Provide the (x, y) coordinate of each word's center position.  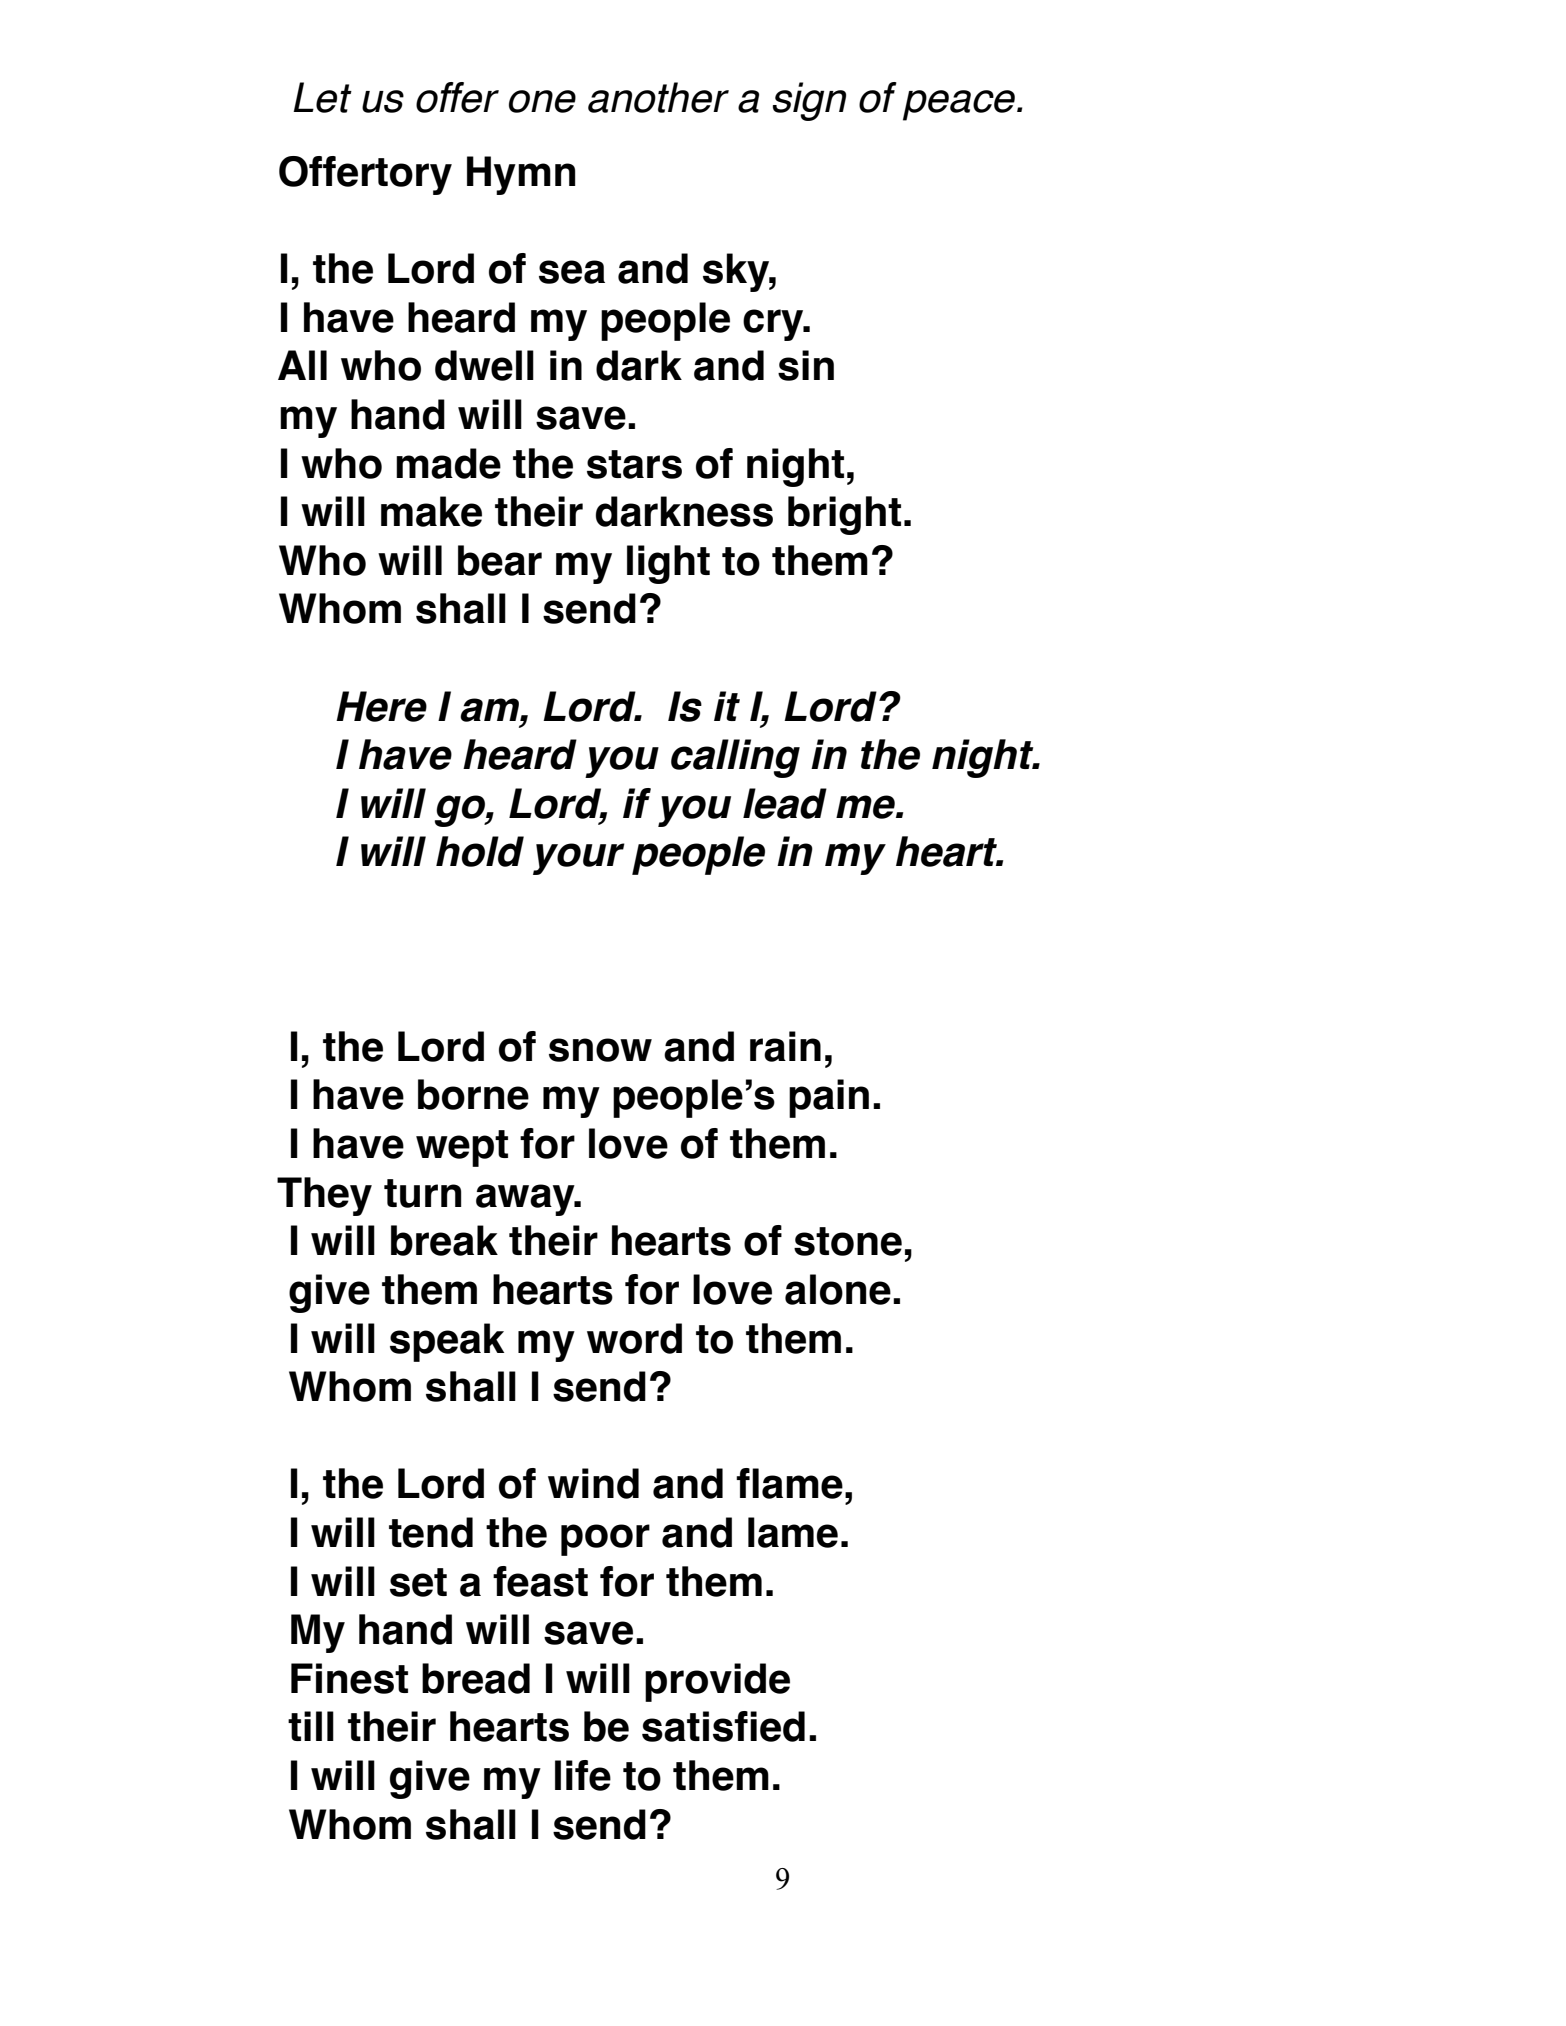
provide (717, 1682)
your (579, 859)
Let (322, 97)
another (658, 97)
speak (447, 1342)
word (634, 1338)
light (668, 564)
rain (785, 1046)
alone (838, 1289)
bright (844, 515)
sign (809, 101)
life (583, 1775)
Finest (349, 1678)
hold (480, 851)
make (431, 511)
